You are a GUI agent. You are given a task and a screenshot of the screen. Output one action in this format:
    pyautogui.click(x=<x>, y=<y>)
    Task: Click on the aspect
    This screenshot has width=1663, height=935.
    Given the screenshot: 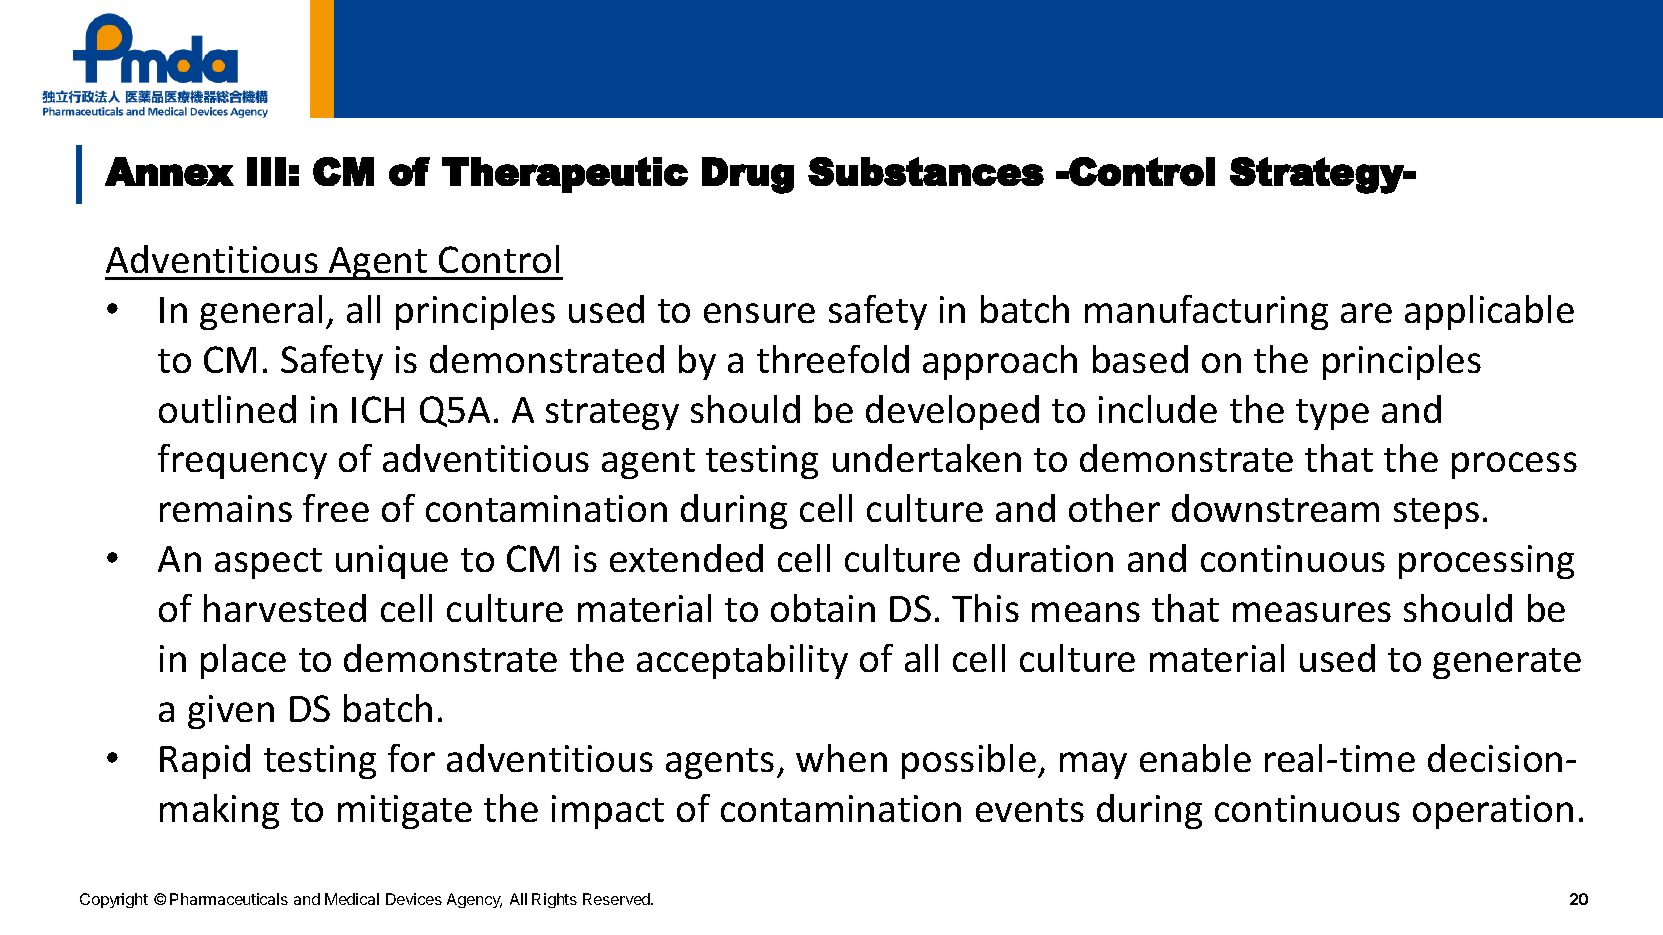 What is the action you would take?
    pyautogui.click(x=268, y=563)
